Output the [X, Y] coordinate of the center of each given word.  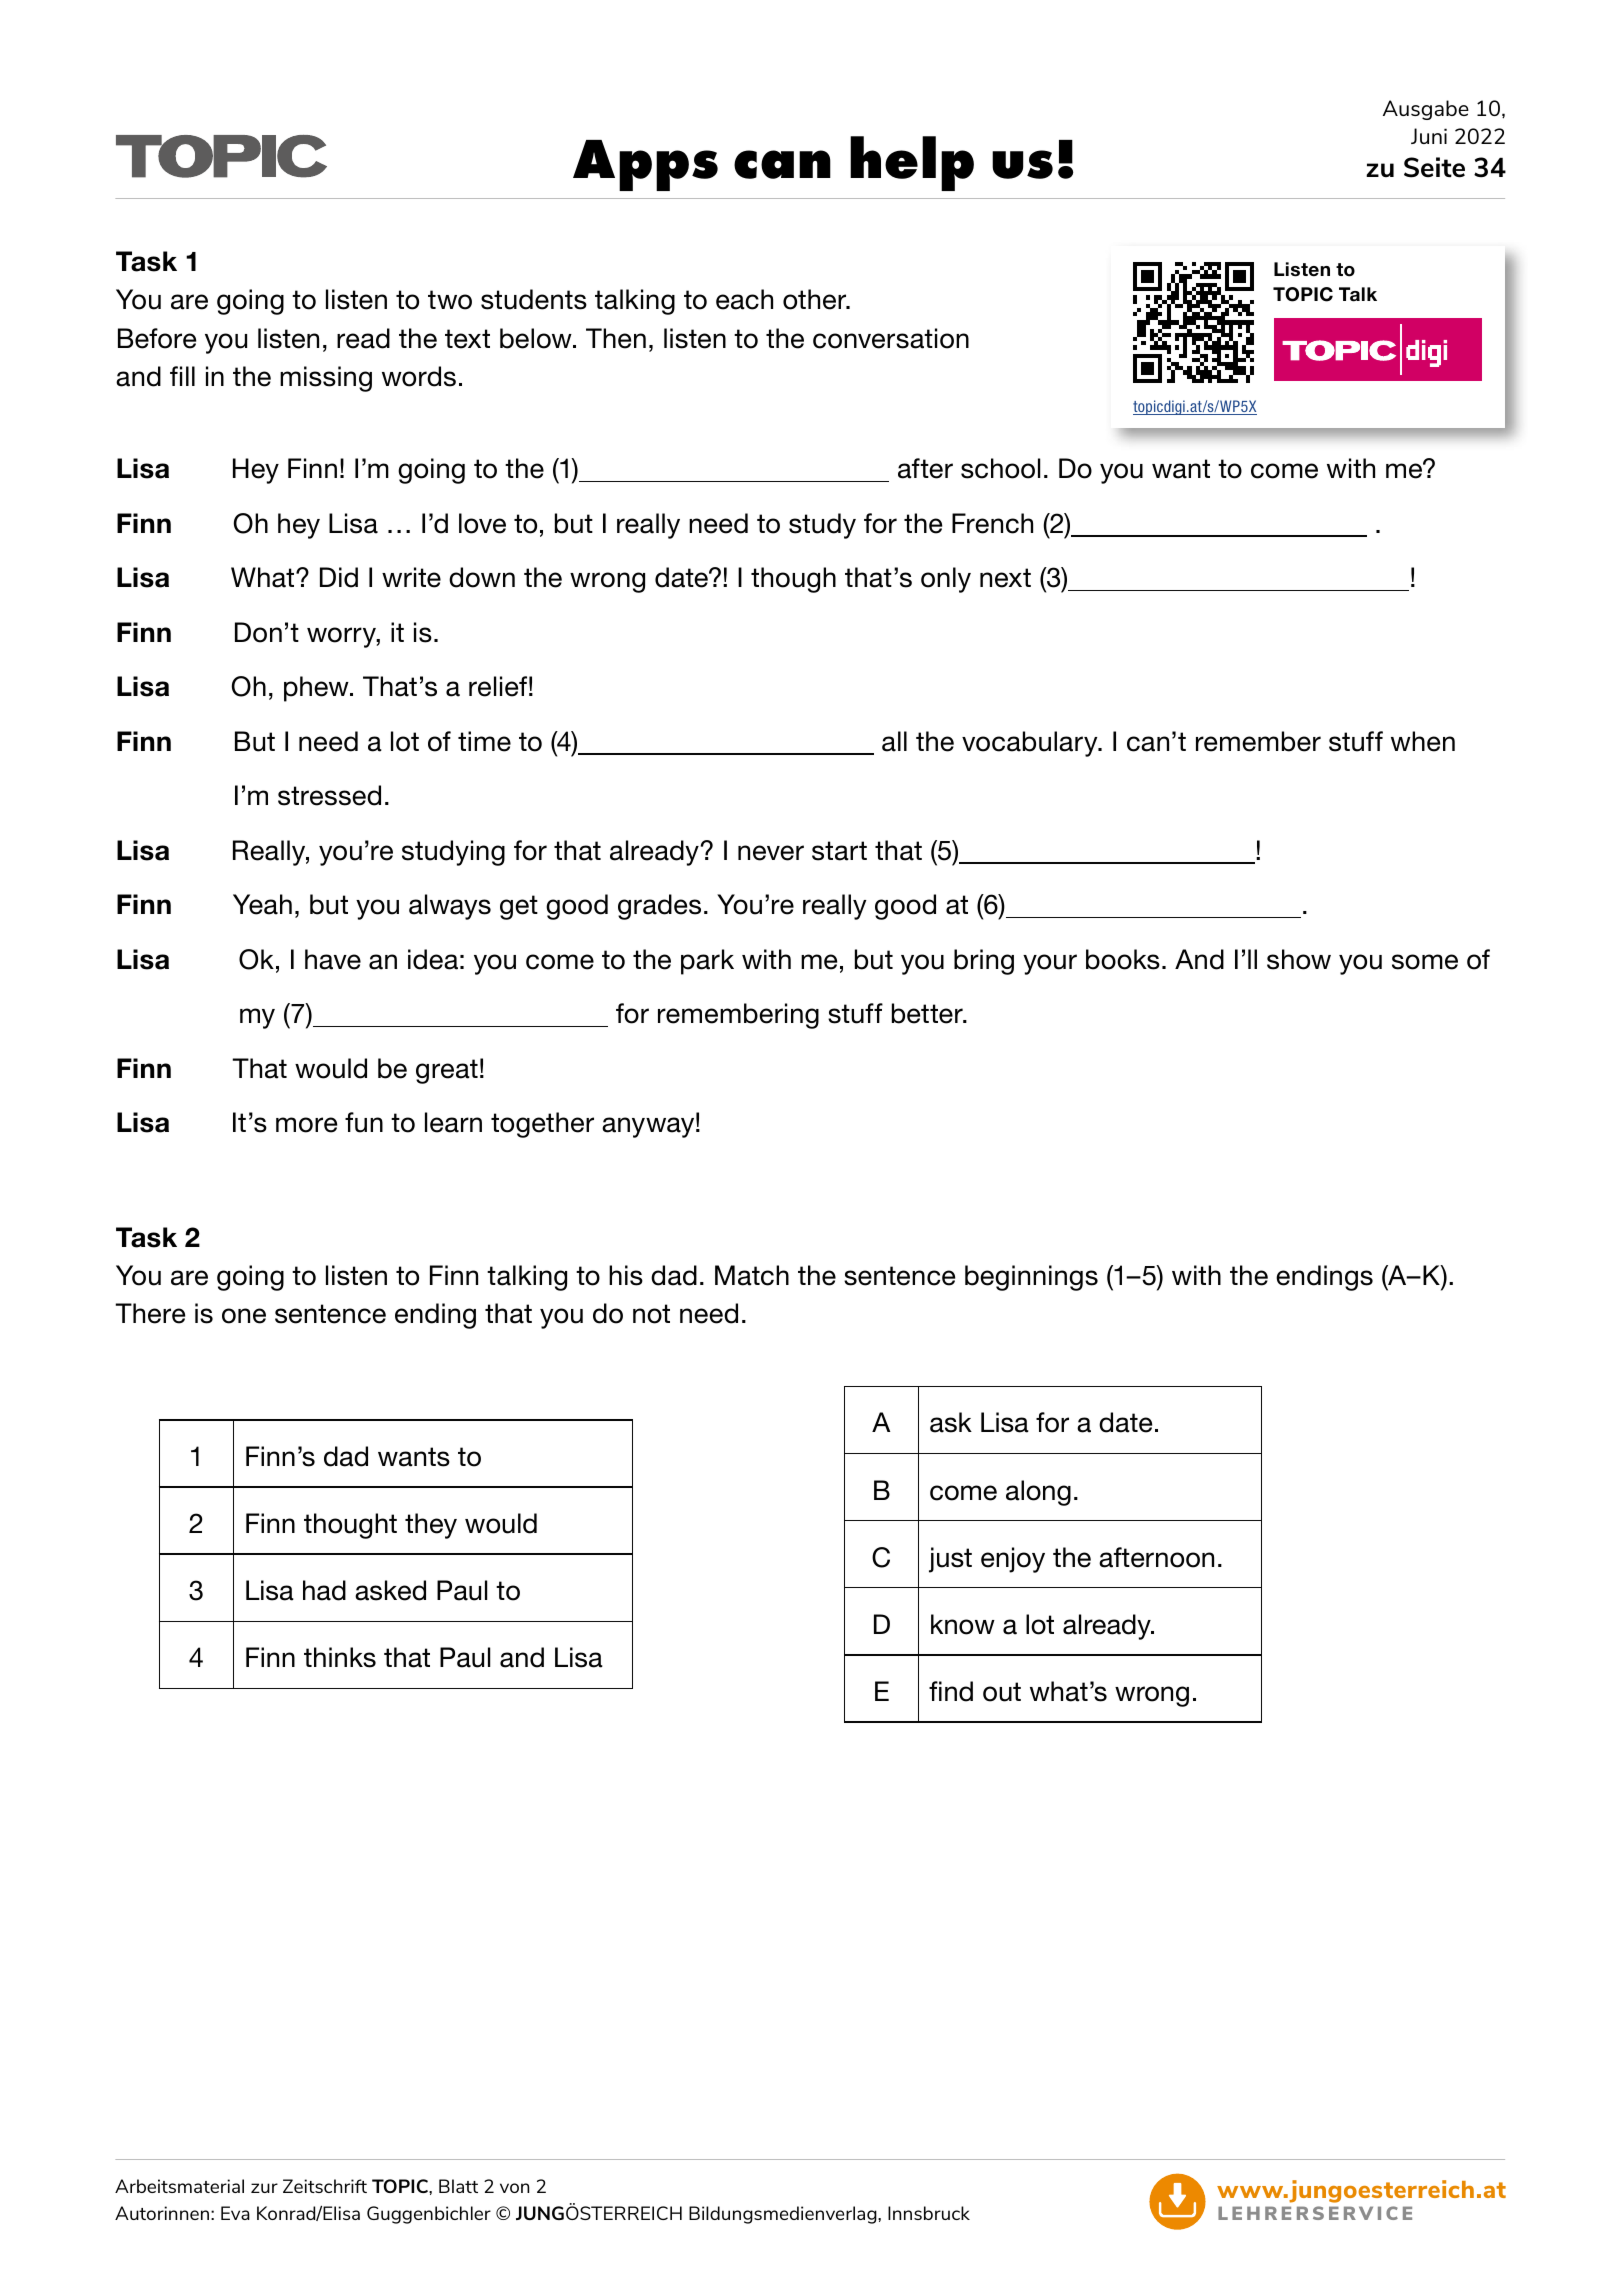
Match [752, 1275]
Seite [1434, 167]
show [1299, 959]
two [450, 300]
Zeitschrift [325, 2186]
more [306, 1125]
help [912, 163]
